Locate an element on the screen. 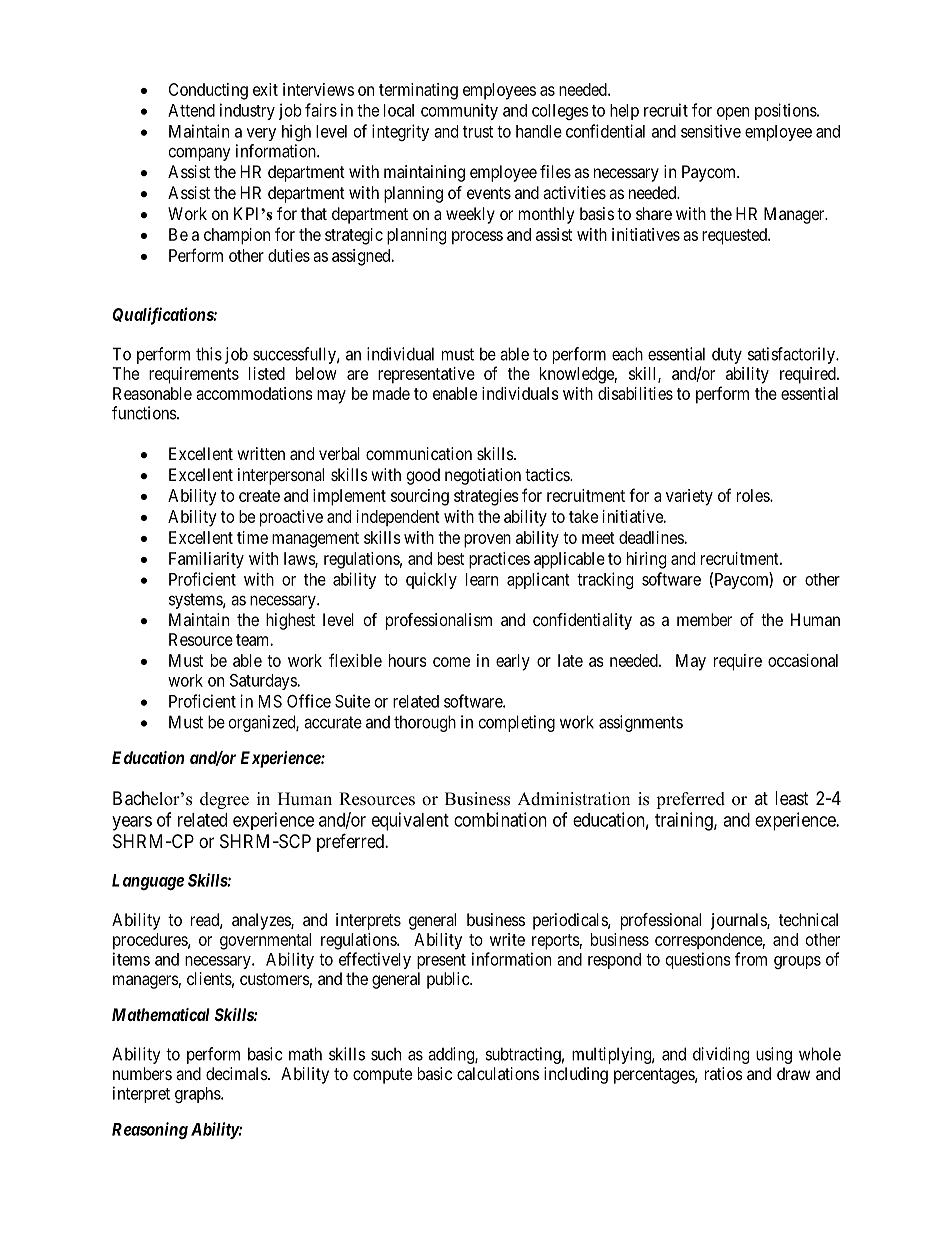  open is located at coordinates (733, 113).
